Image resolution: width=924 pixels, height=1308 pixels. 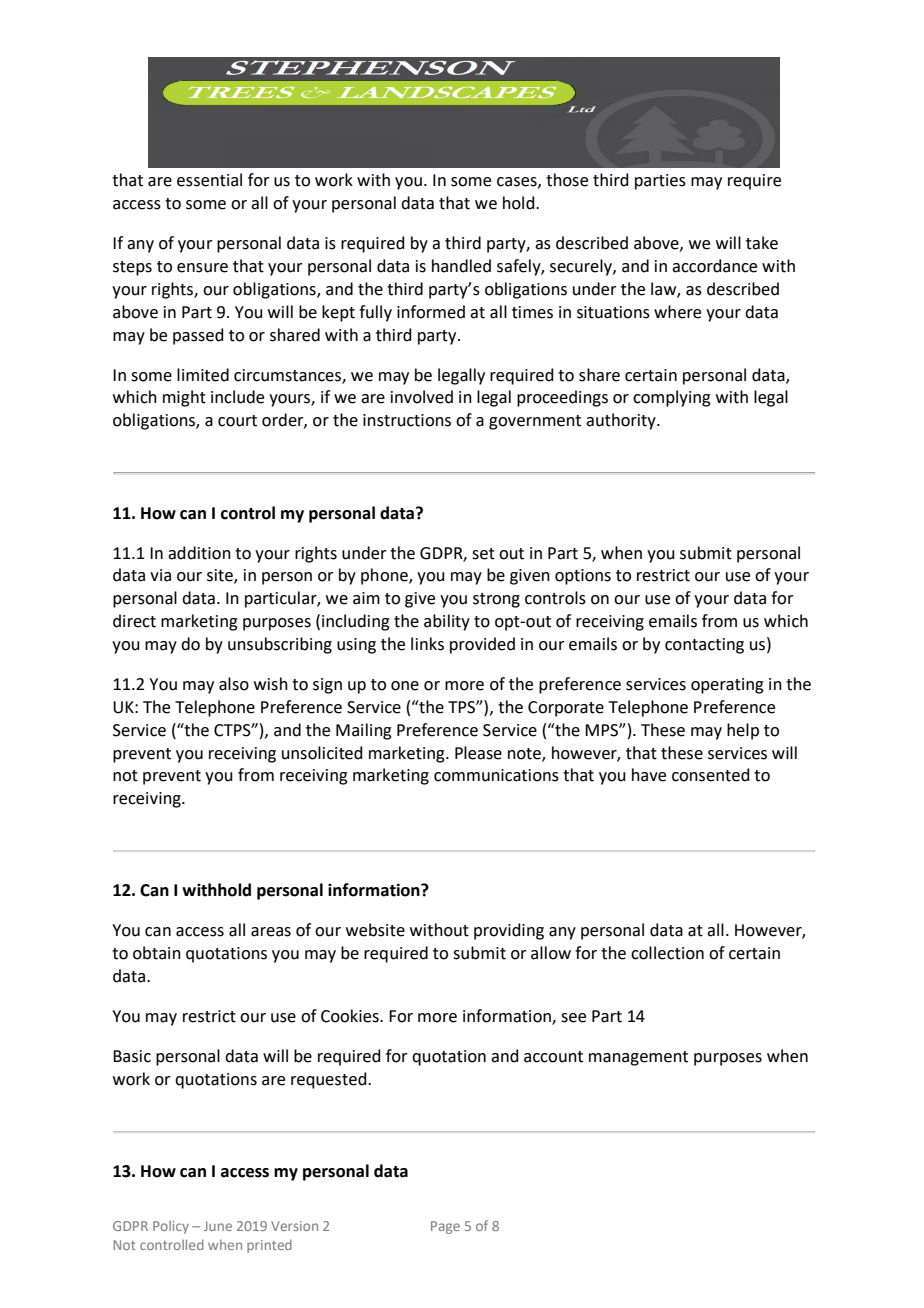 I want to click on instructions, so click(x=407, y=420).
